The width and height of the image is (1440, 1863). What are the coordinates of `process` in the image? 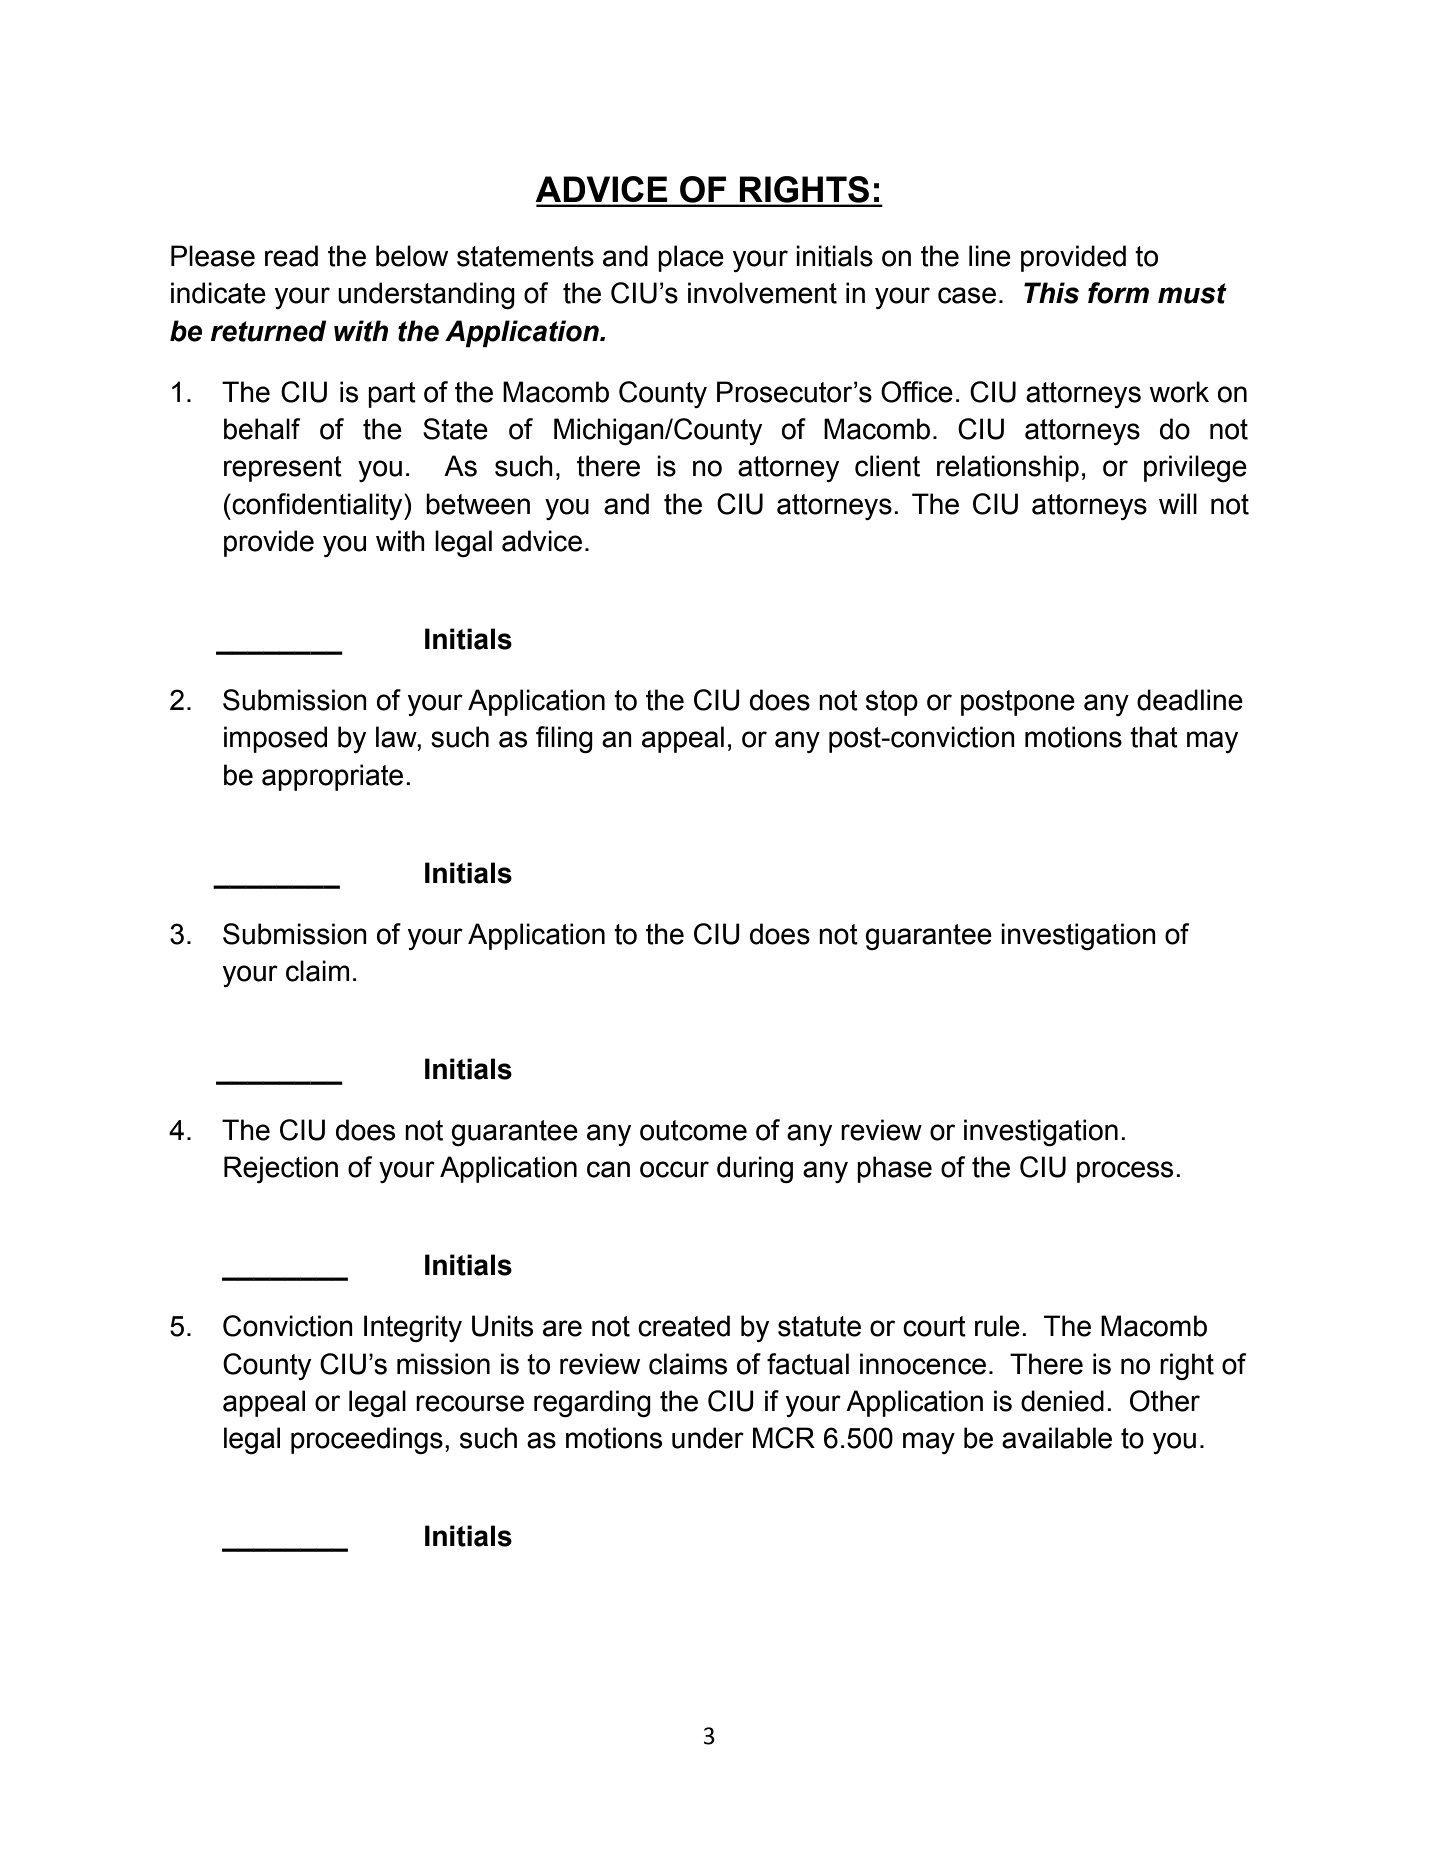 It's located at (1125, 1172).
